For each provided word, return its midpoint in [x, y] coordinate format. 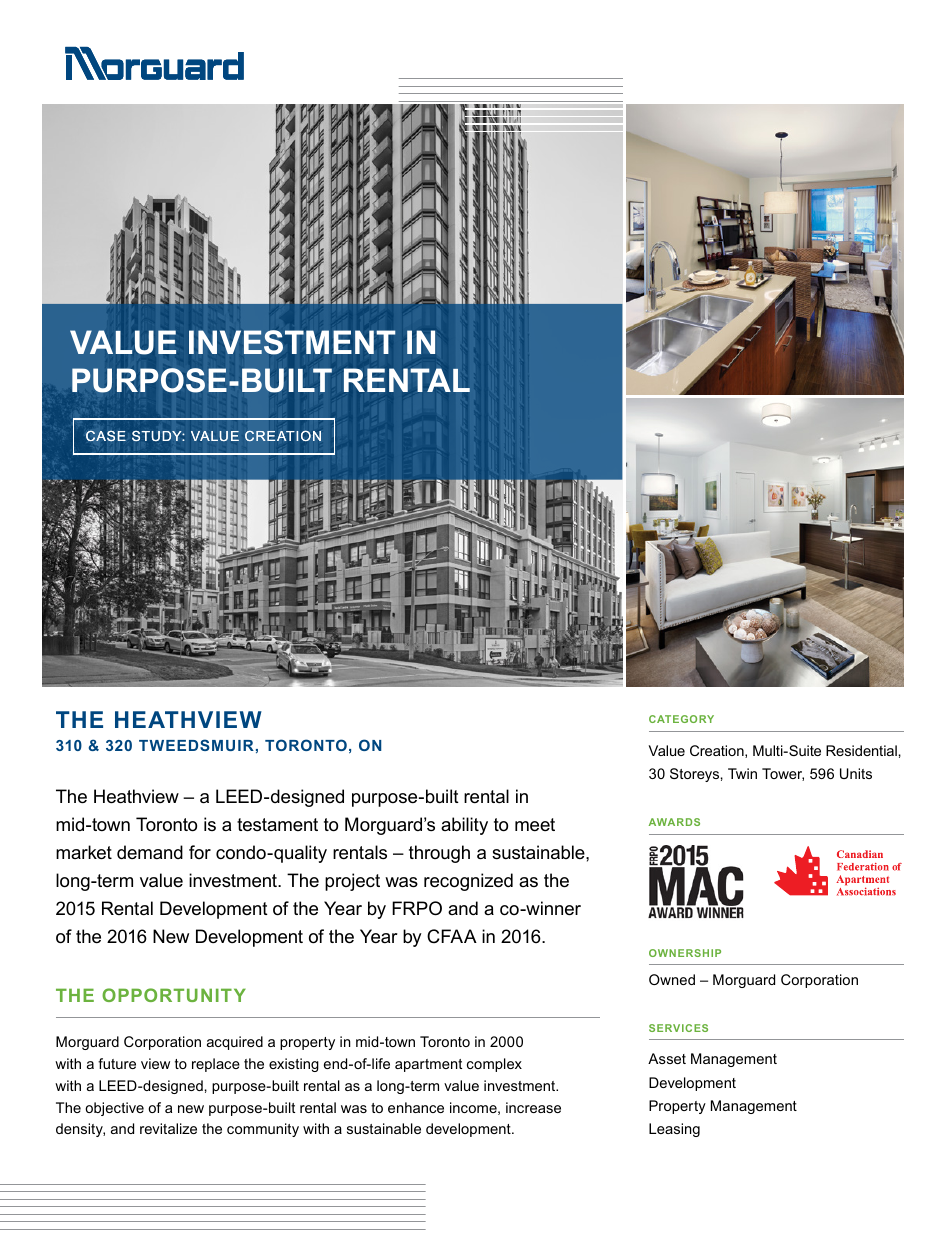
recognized [468, 882]
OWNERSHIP [685, 953]
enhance [416, 1107]
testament [277, 825]
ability [464, 826]
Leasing [674, 1130]
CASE [106, 436]
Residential [861, 750]
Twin [742, 773]
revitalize [168, 1128]
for [200, 852]
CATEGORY [681, 719]
